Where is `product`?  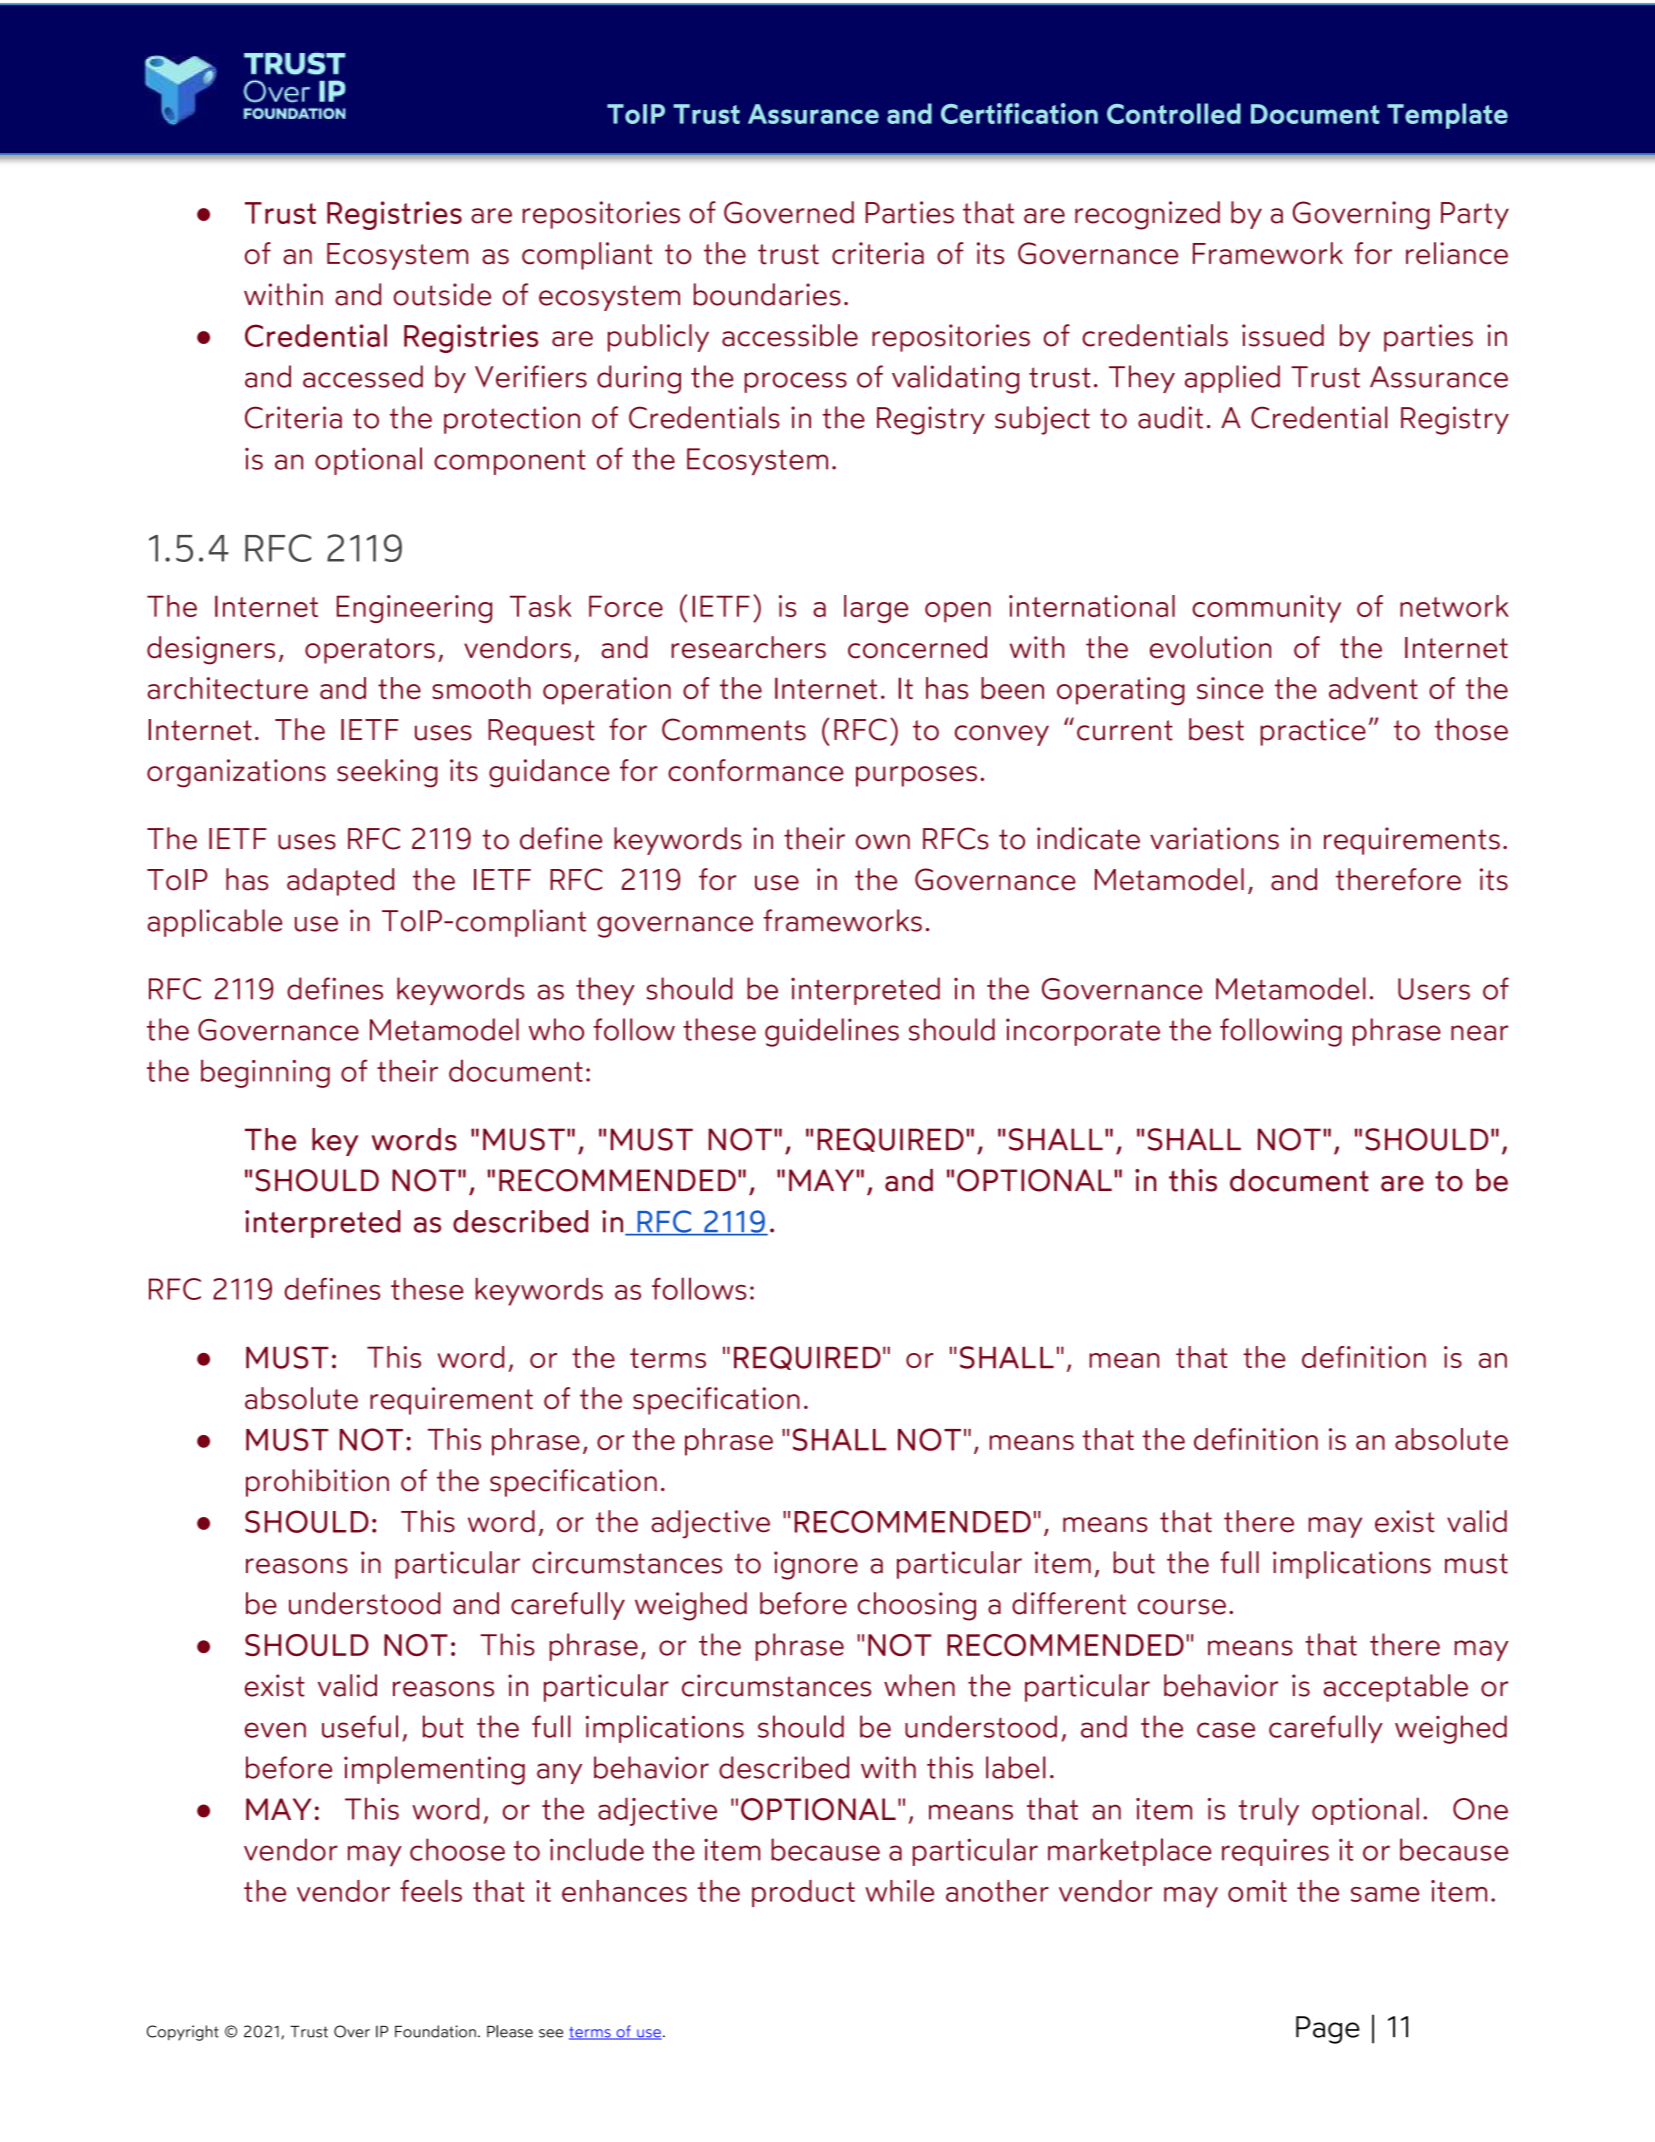 product is located at coordinates (803, 1893).
